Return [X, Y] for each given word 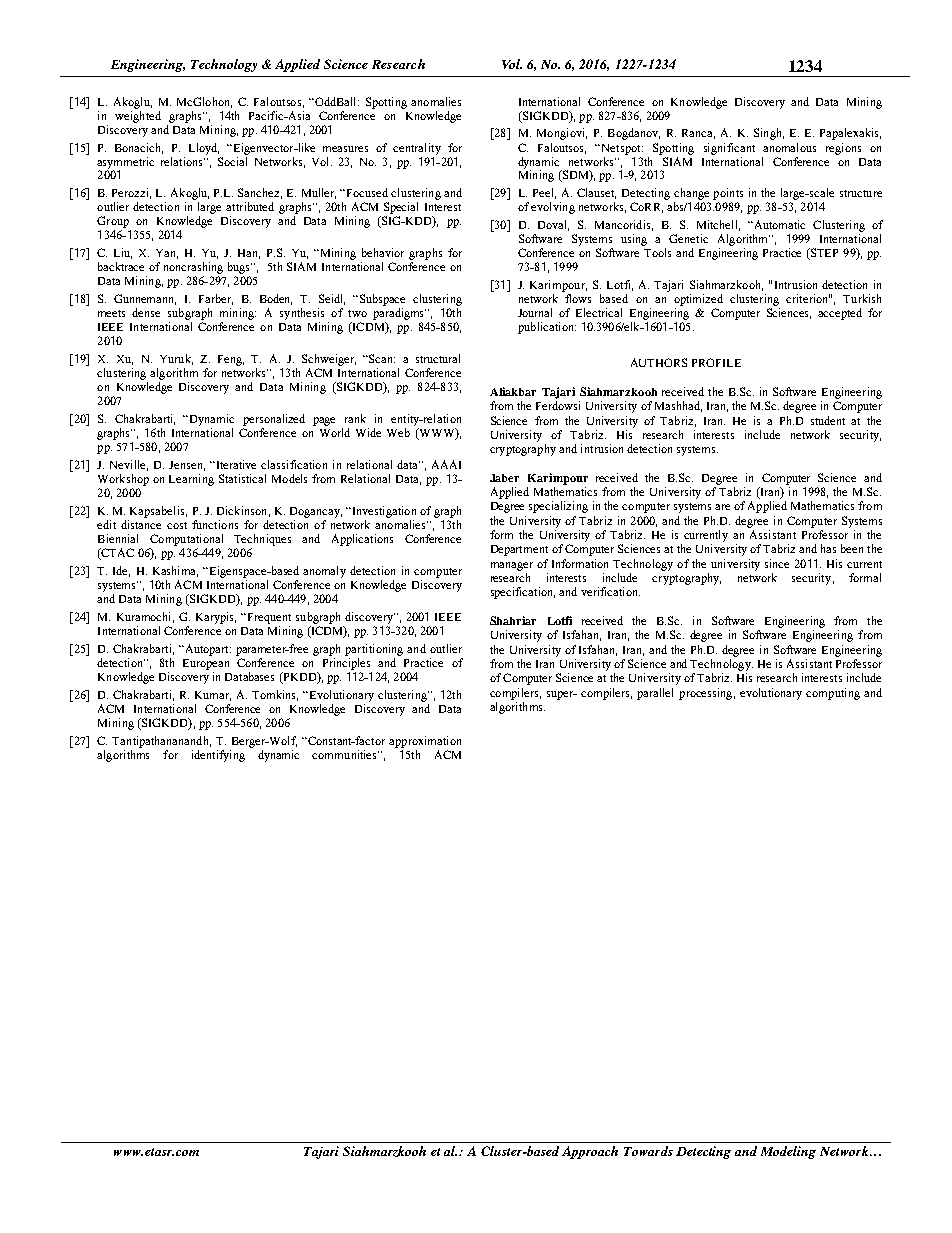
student [828, 420]
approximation [425, 742]
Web [398, 432]
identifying [218, 756]
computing [833, 694]
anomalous [789, 147]
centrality [417, 149]
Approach [590, 1152]
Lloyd [204, 149]
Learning [191, 480]
